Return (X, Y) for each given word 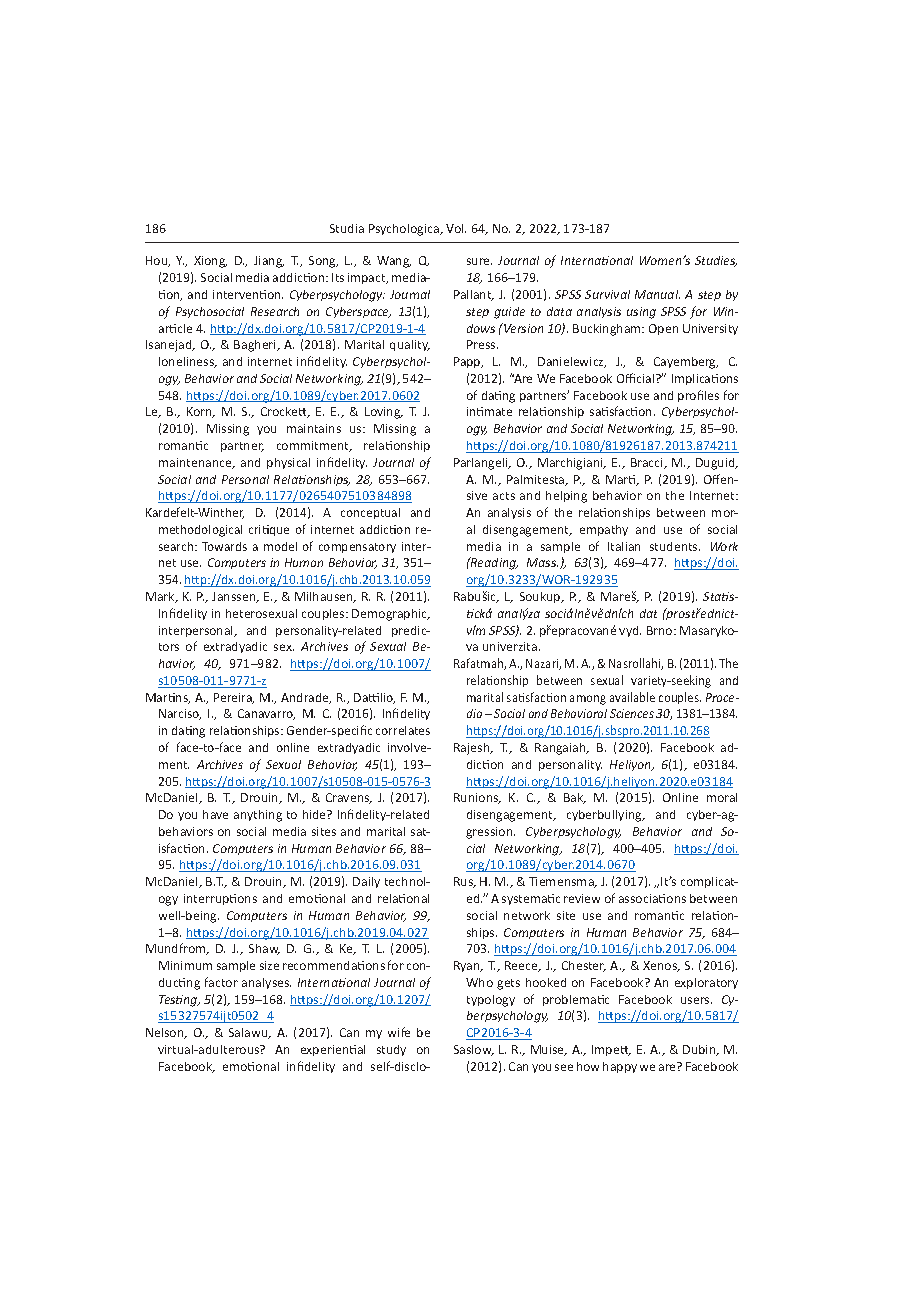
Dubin (700, 1050)
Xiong (210, 262)
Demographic (391, 615)
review (582, 898)
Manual (657, 294)
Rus (464, 882)
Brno (661, 630)
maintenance (196, 463)
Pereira (234, 698)
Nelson (166, 1033)
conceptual (370, 513)
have (215, 814)
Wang (394, 262)
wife (399, 1032)
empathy (604, 530)
